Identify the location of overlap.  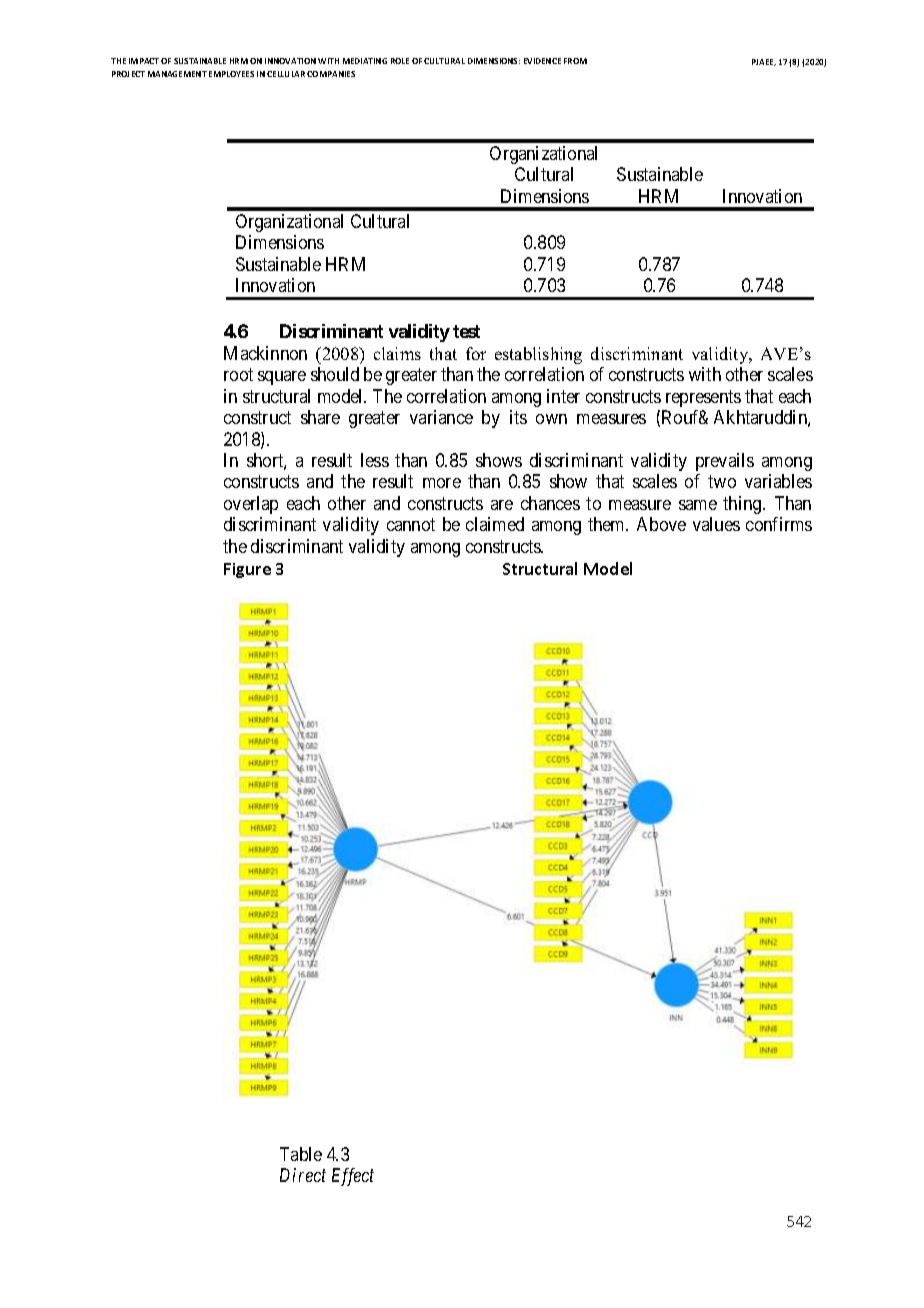
(251, 505).
